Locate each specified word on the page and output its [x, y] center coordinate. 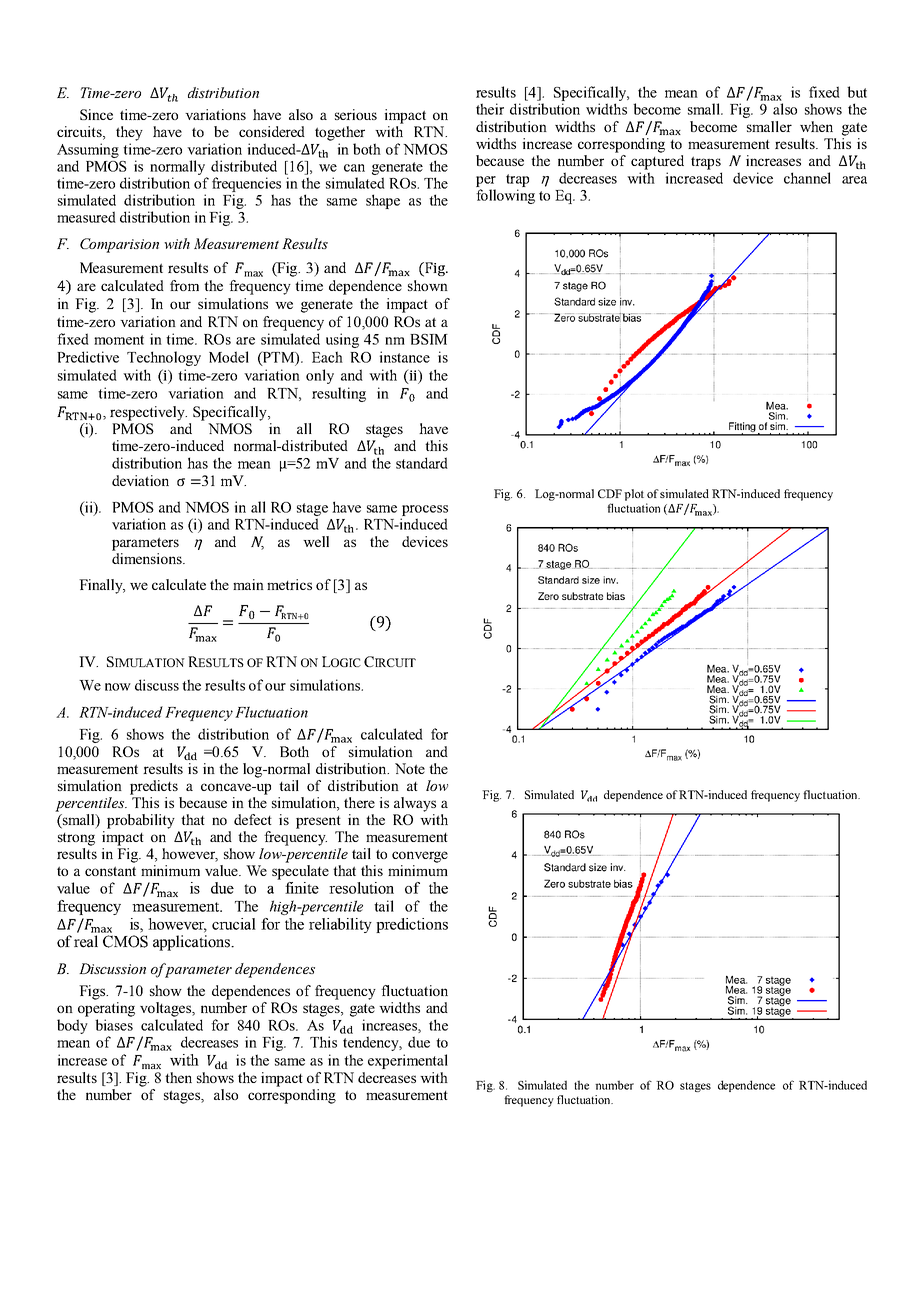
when [816, 126]
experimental [408, 1061]
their [490, 109]
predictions [412, 925]
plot [634, 495]
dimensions [148, 558]
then [178, 1077]
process [425, 510]
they [129, 133]
